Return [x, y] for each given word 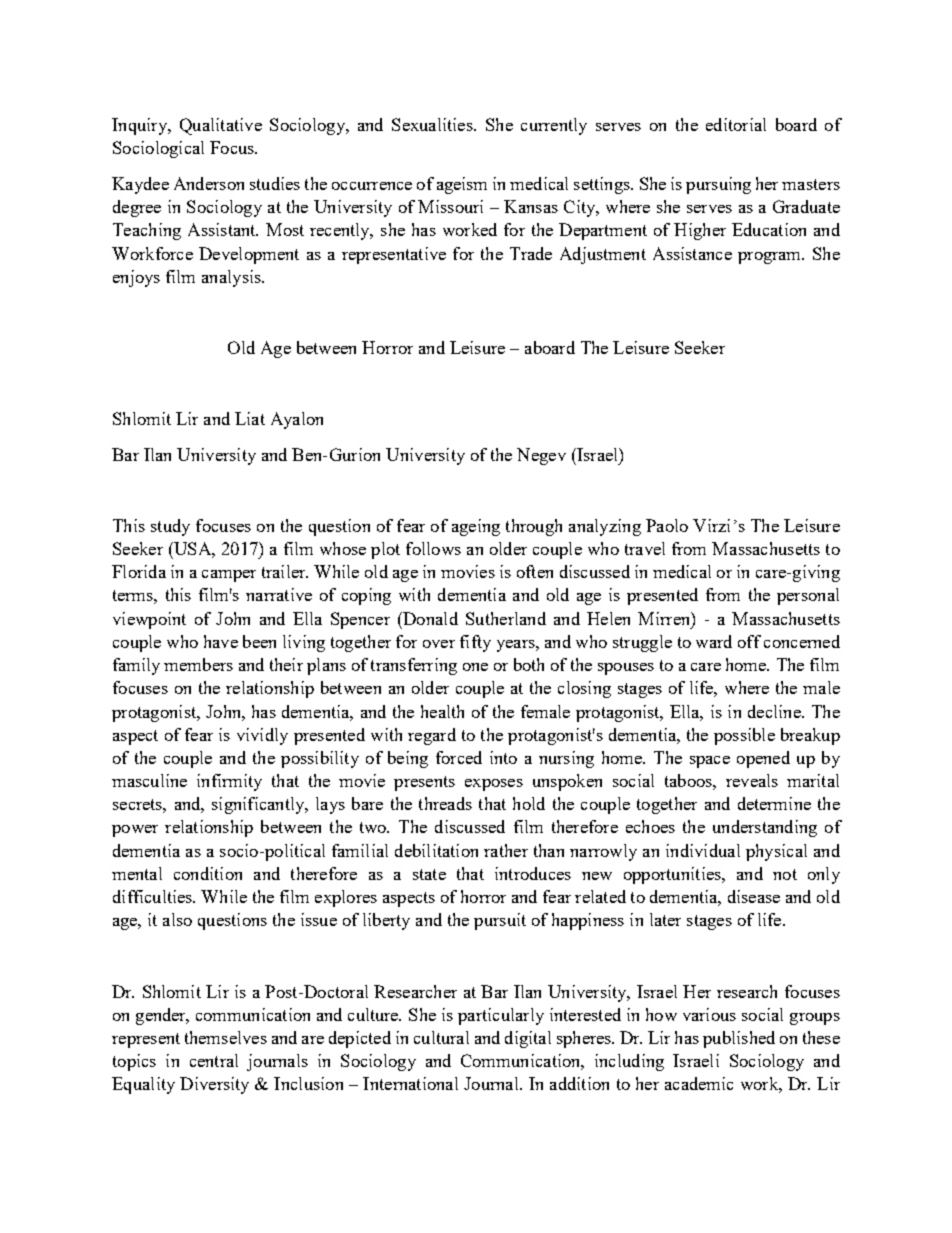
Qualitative [221, 126]
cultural [441, 1037]
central [214, 1060]
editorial [736, 124]
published [739, 1039]
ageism [462, 185]
